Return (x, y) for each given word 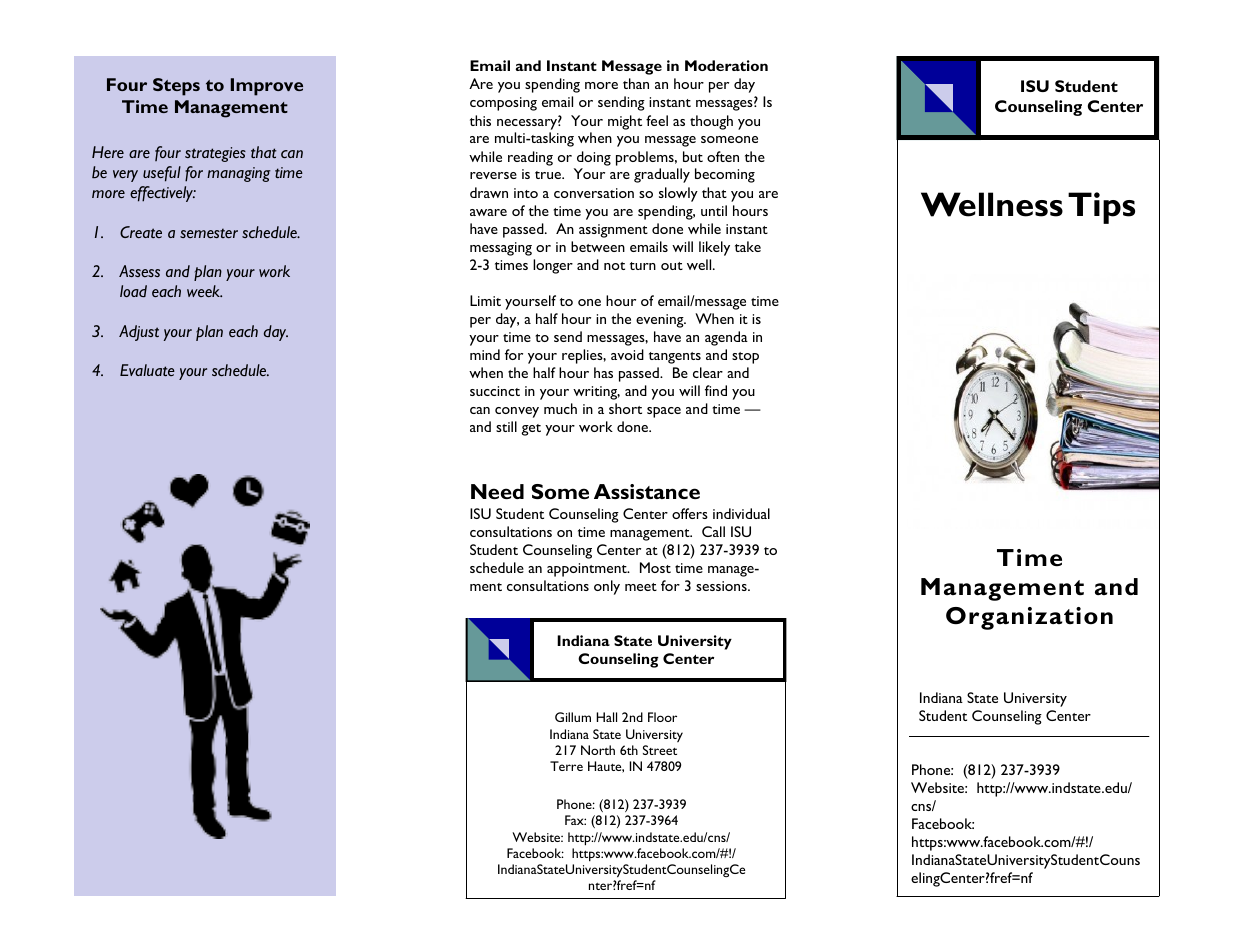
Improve (267, 87)
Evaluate (147, 370)
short (625, 408)
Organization (1029, 618)
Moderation (726, 65)
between (598, 246)
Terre (566, 766)
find (716, 390)
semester (209, 233)
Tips (1101, 208)
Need (497, 491)
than (636, 83)
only (607, 587)
